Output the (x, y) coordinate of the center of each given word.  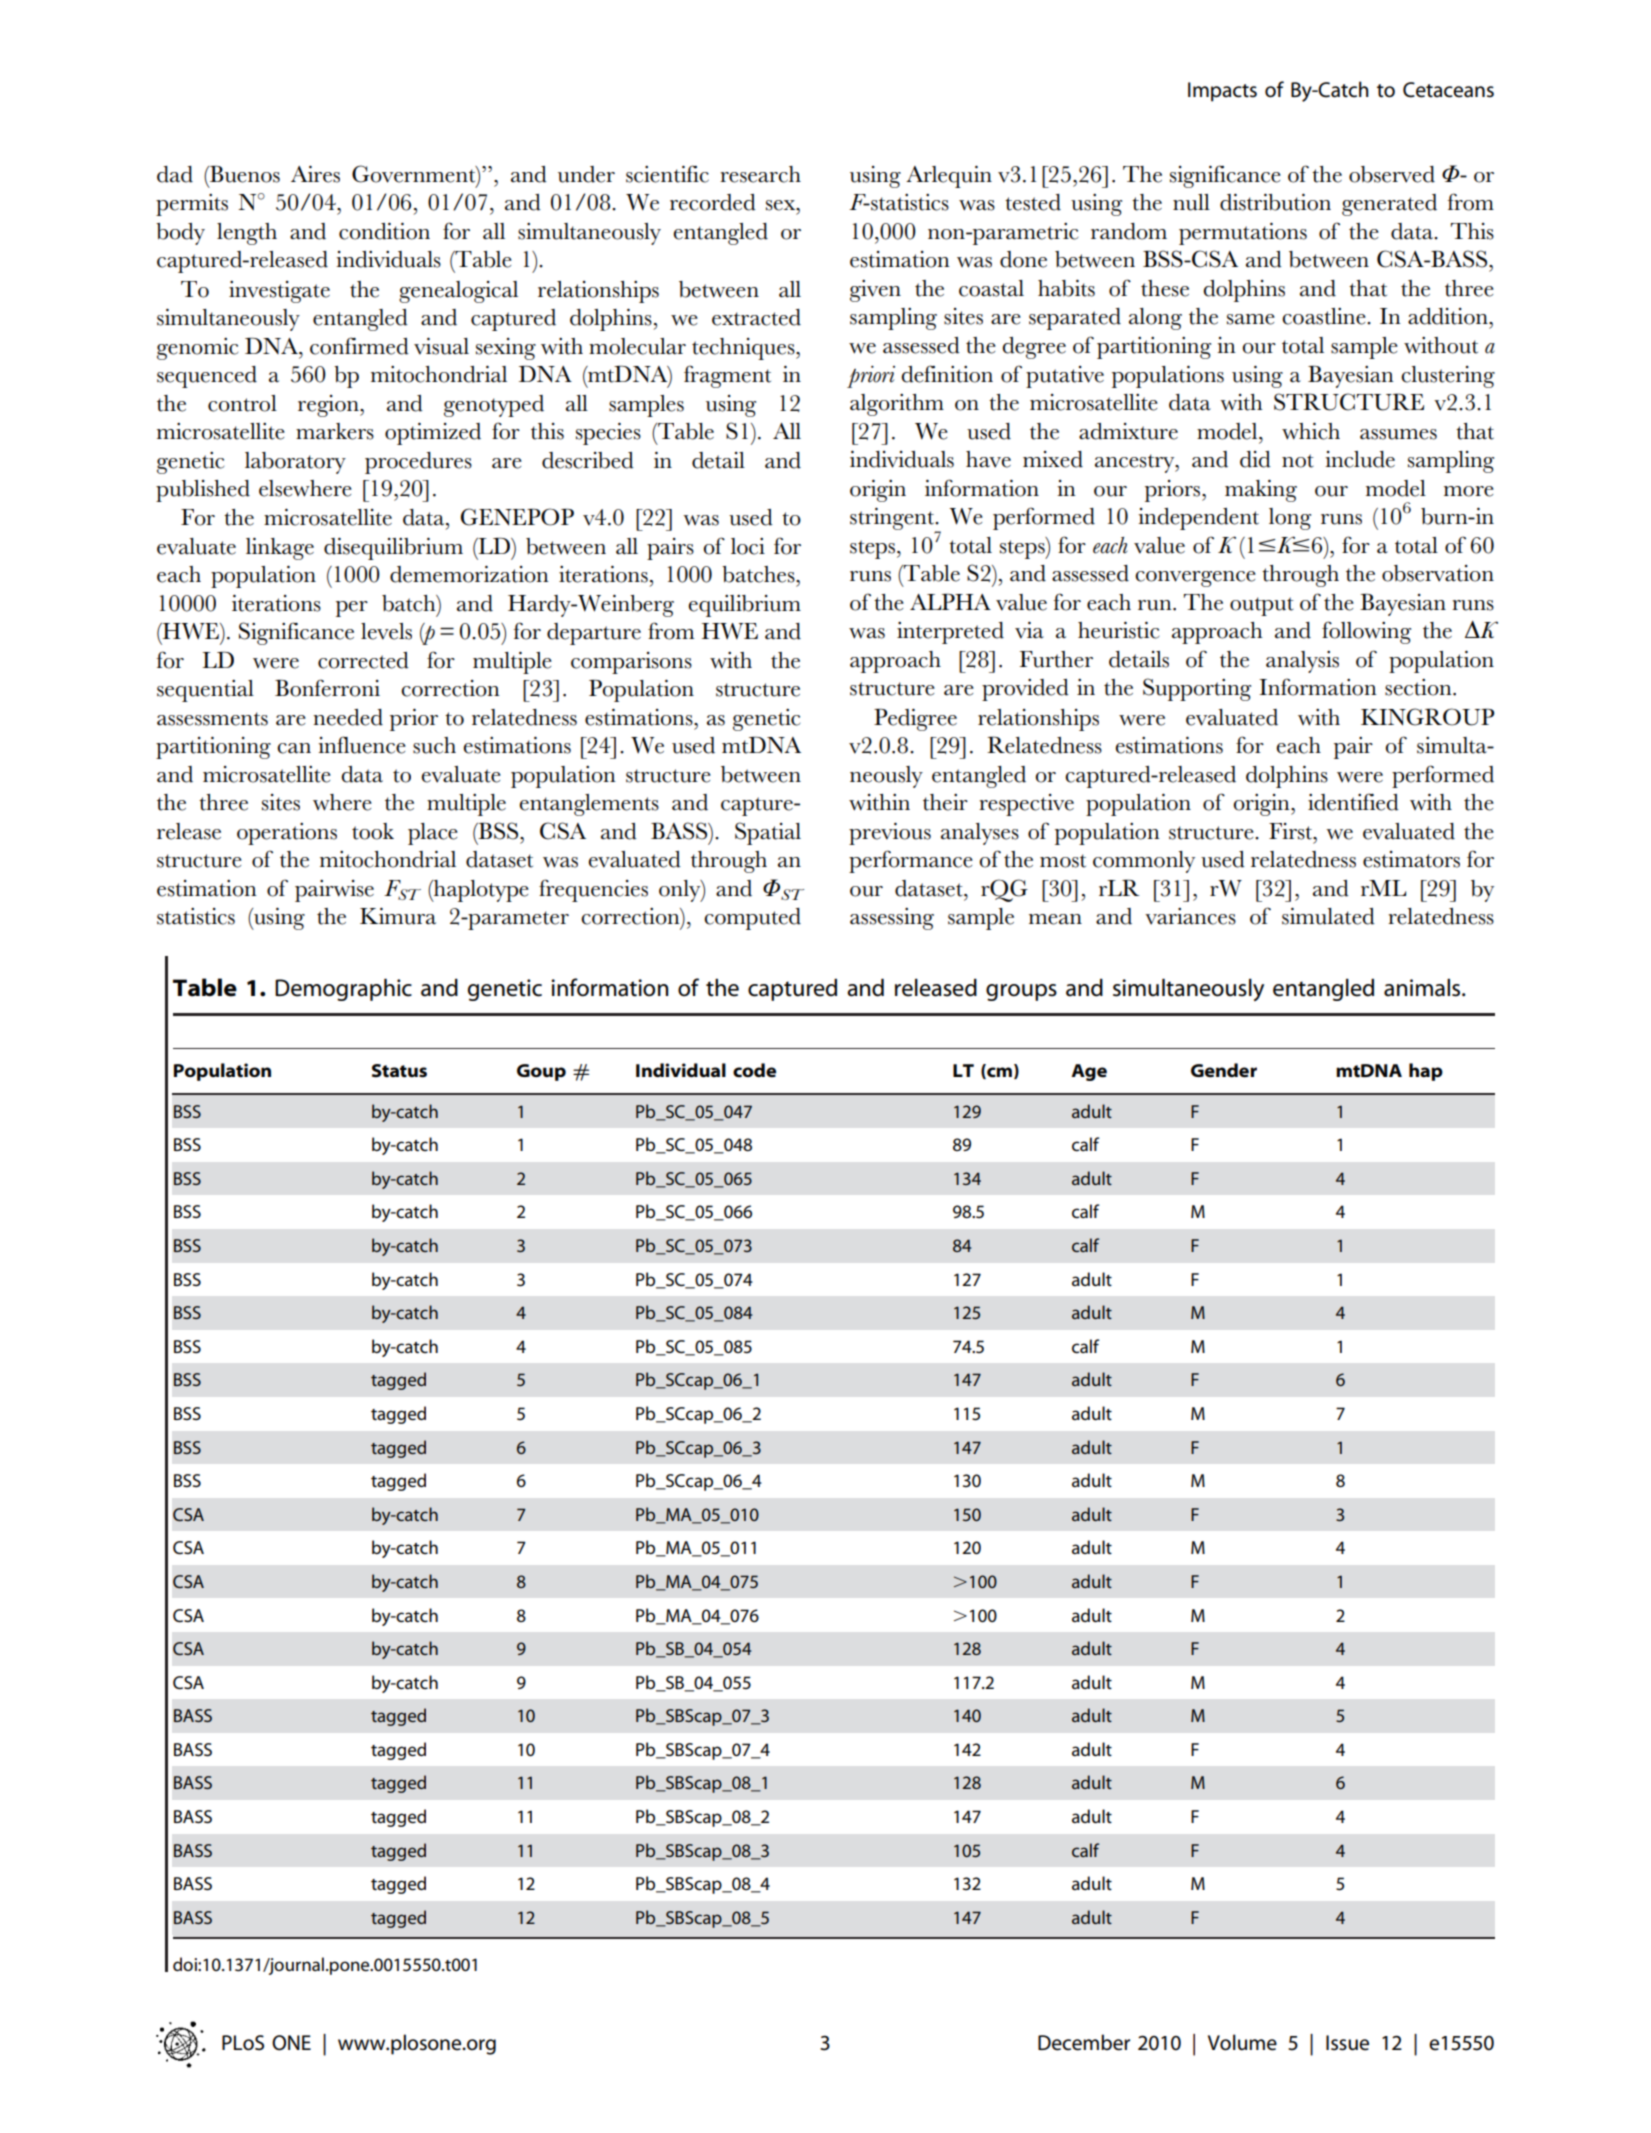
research (760, 174)
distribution (1275, 202)
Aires (315, 174)
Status (399, 1071)
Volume (1242, 2042)
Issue (1347, 2043)
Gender (1224, 1070)
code (754, 1070)
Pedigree (915, 720)
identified (1353, 802)
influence (362, 745)
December (1084, 2042)
